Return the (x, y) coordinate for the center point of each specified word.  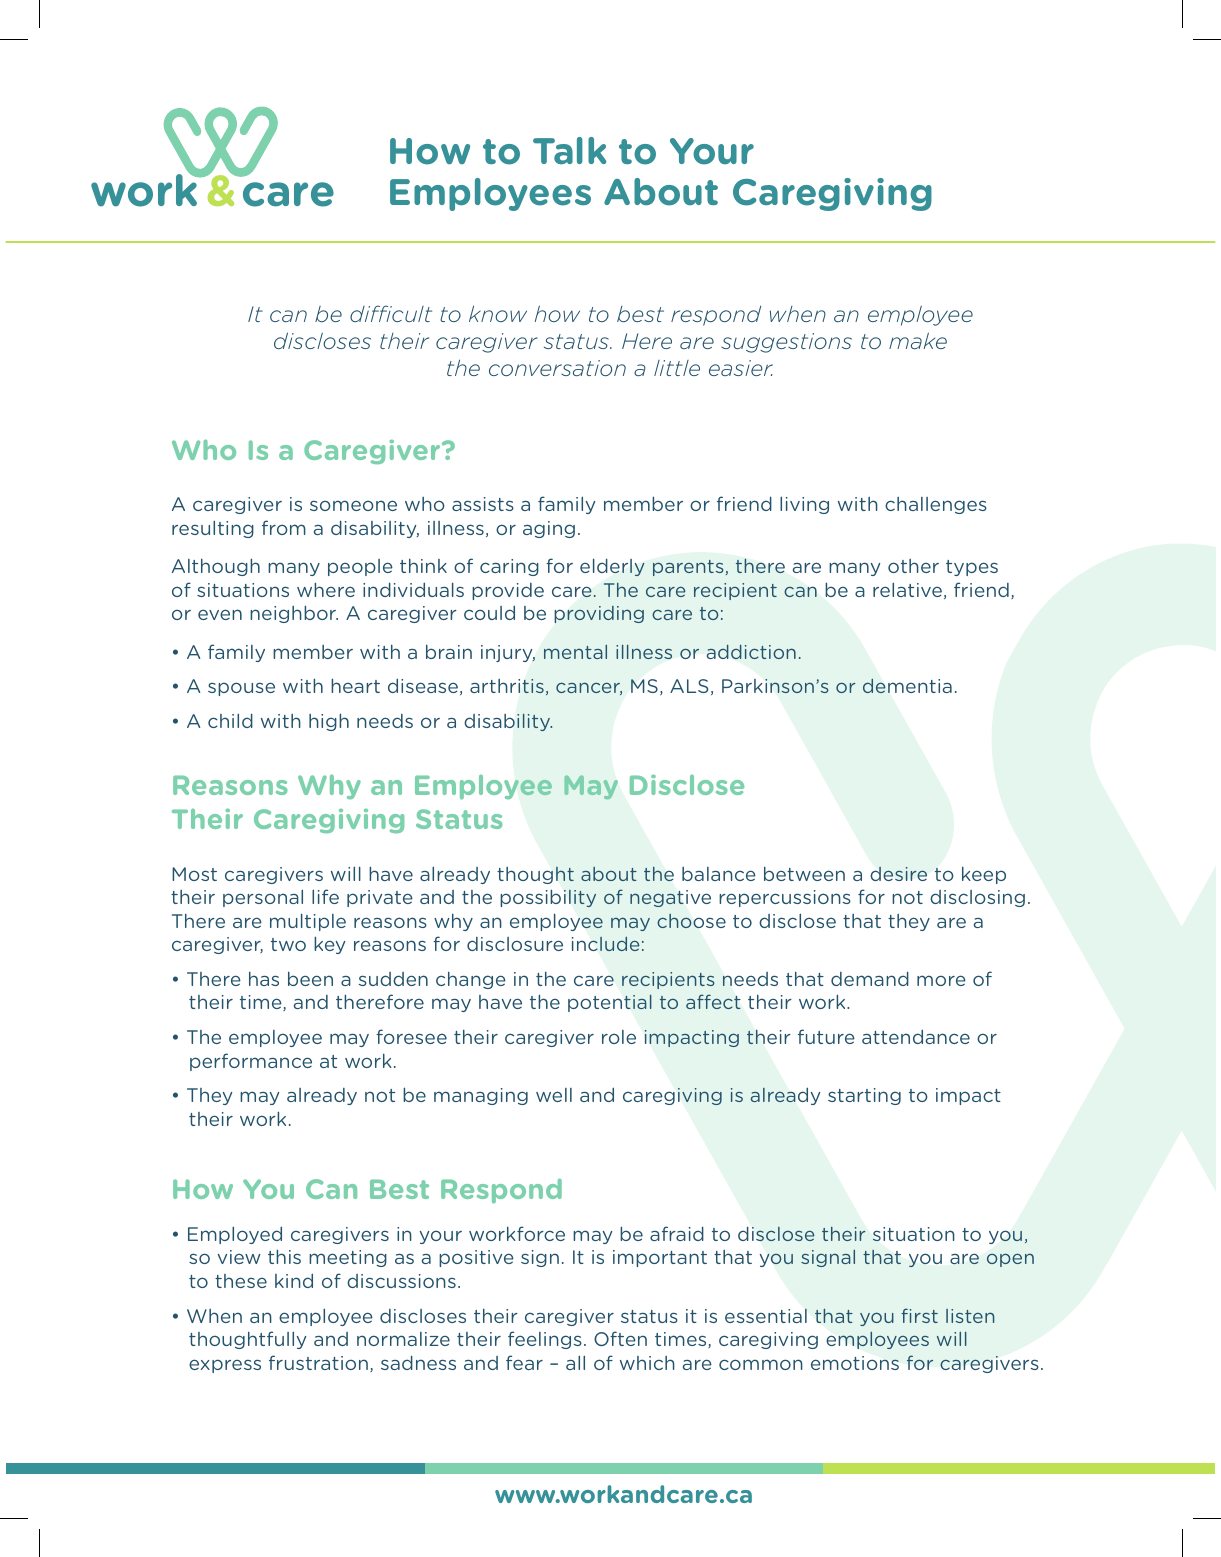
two (288, 944)
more (941, 980)
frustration (318, 1362)
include (606, 944)
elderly (612, 567)
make (918, 340)
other (913, 566)
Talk (569, 150)
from (284, 527)
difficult (391, 313)
